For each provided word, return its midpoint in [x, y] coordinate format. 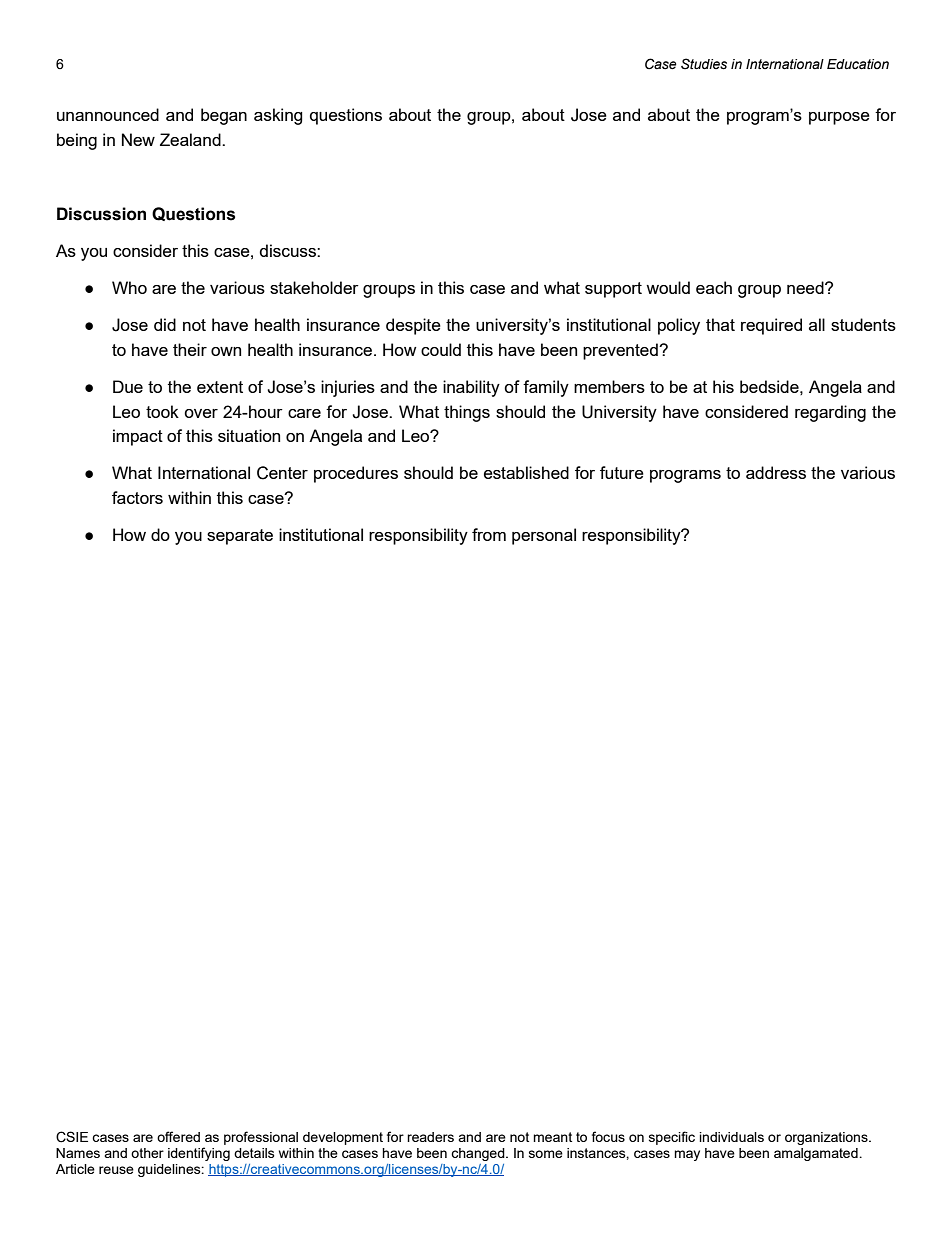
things [467, 413]
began [224, 116]
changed [479, 1154]
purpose [839, 118]
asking [278, 116]
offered [178, 1136]
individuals [732, 1137]
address [776, 472]
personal [544, 536]
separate [240, 537]
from [489, 534]
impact [138, 437]
